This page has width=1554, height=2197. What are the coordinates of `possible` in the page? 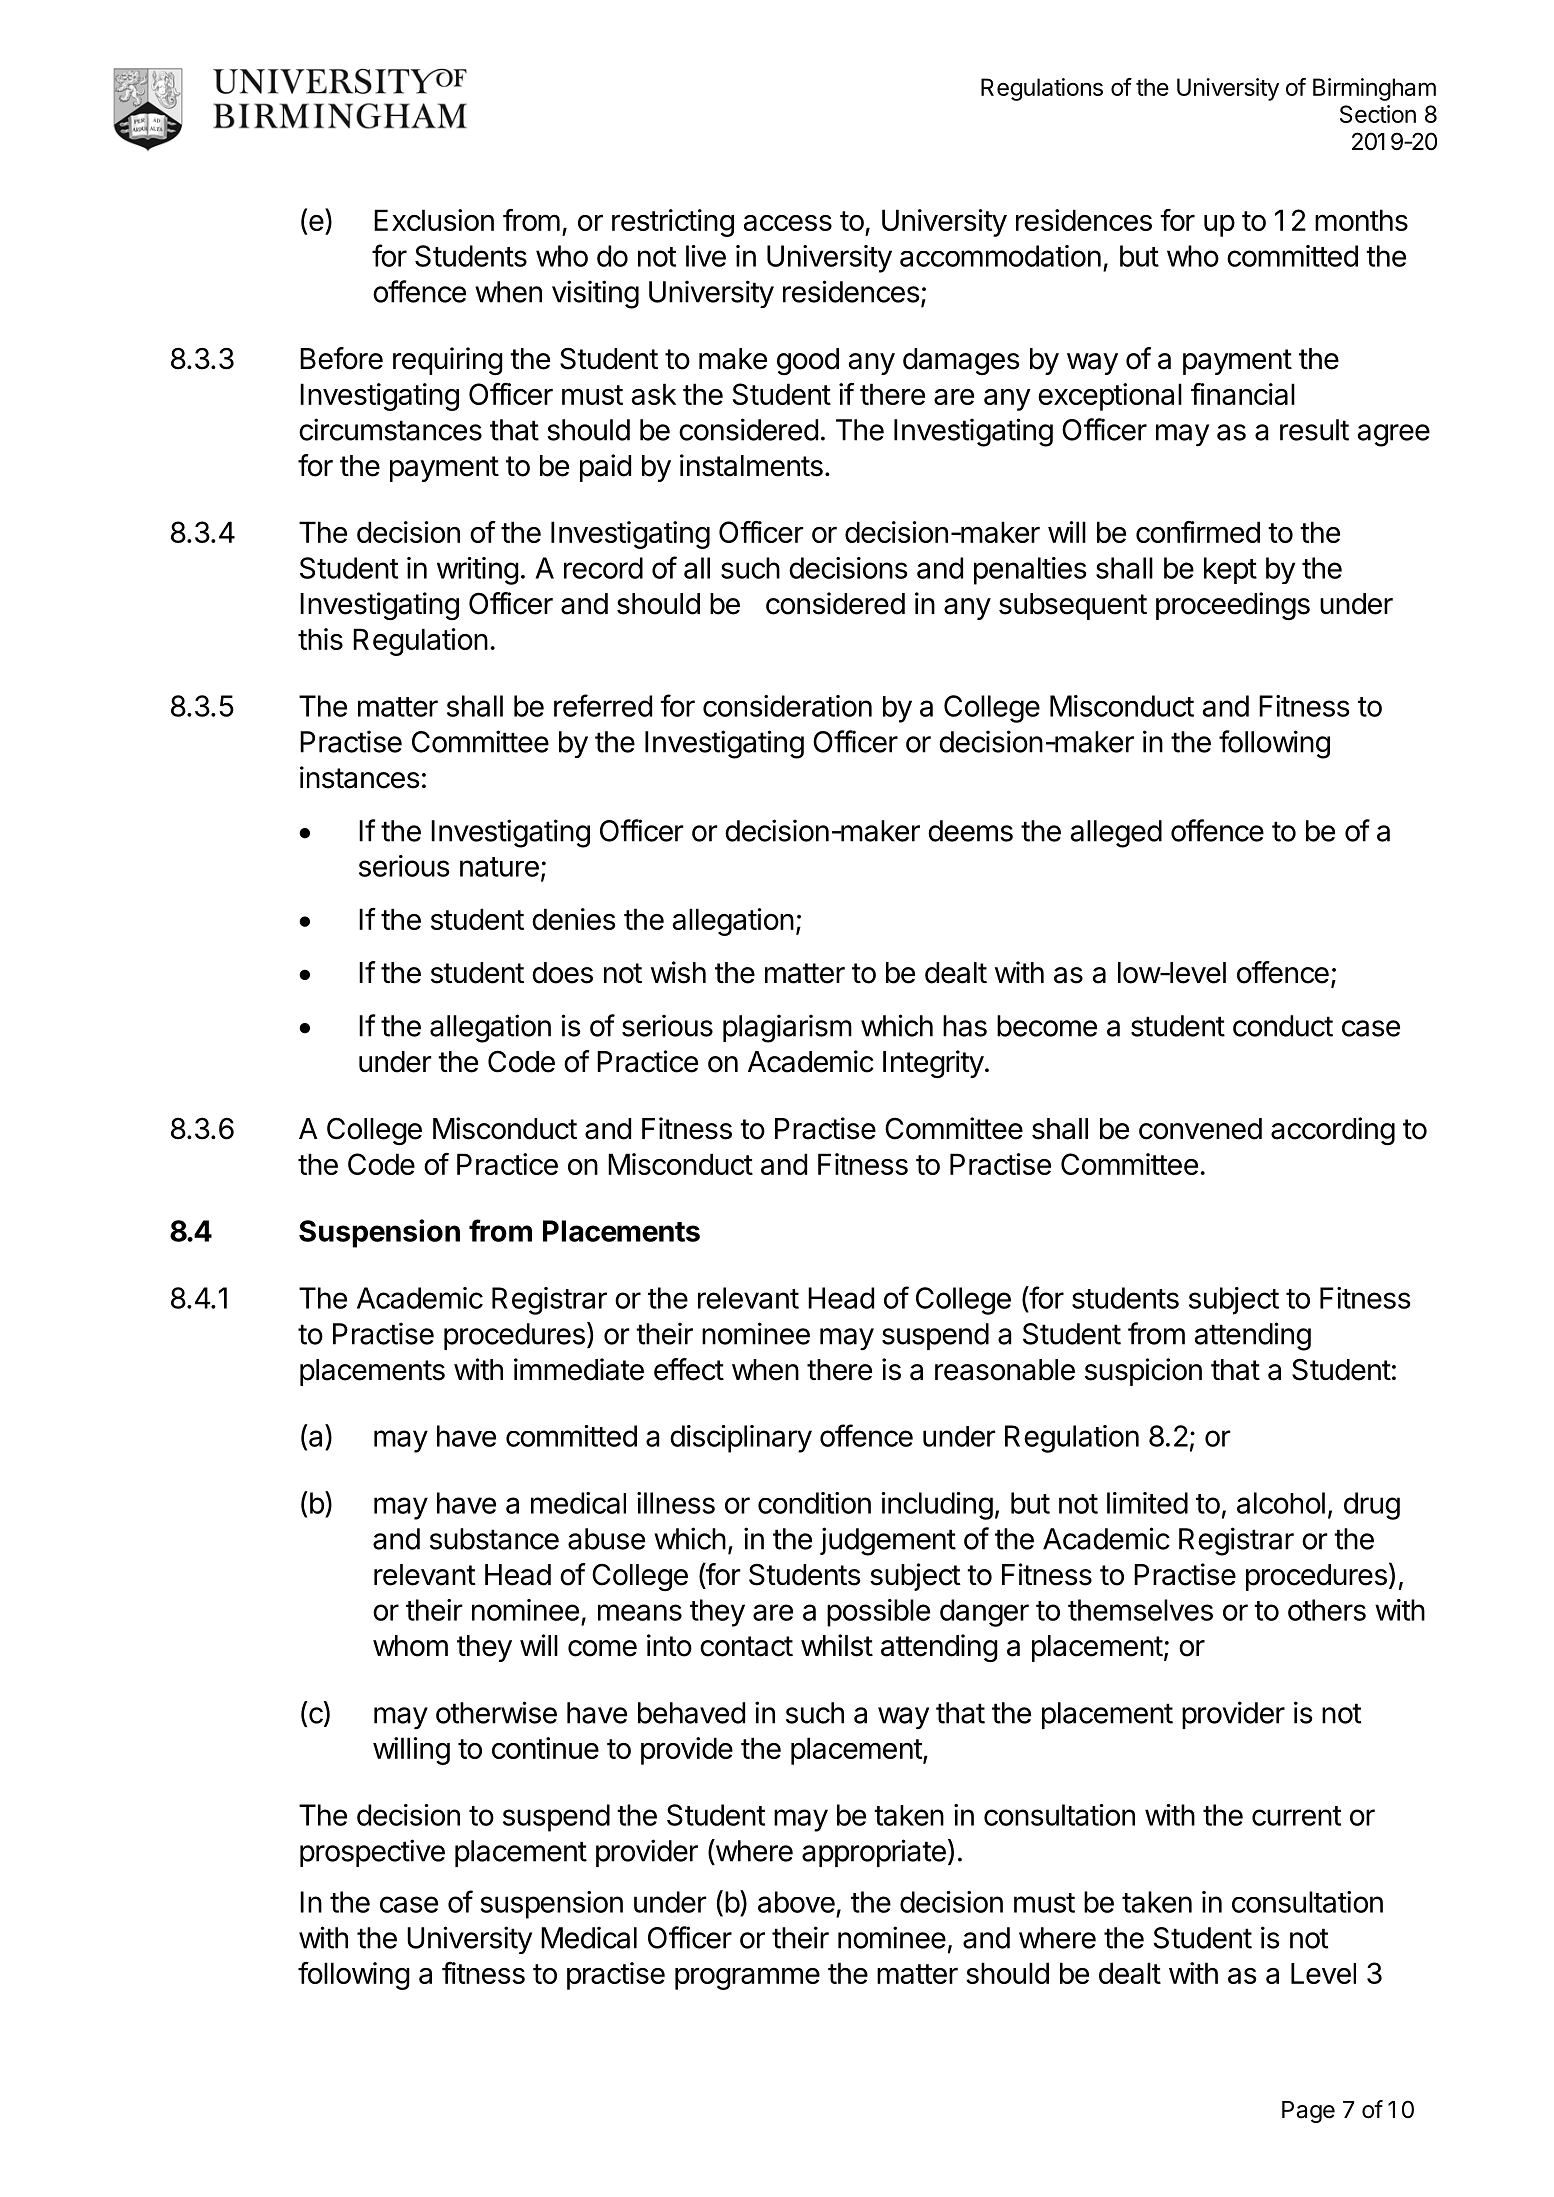 It's located at (878, 1613).
